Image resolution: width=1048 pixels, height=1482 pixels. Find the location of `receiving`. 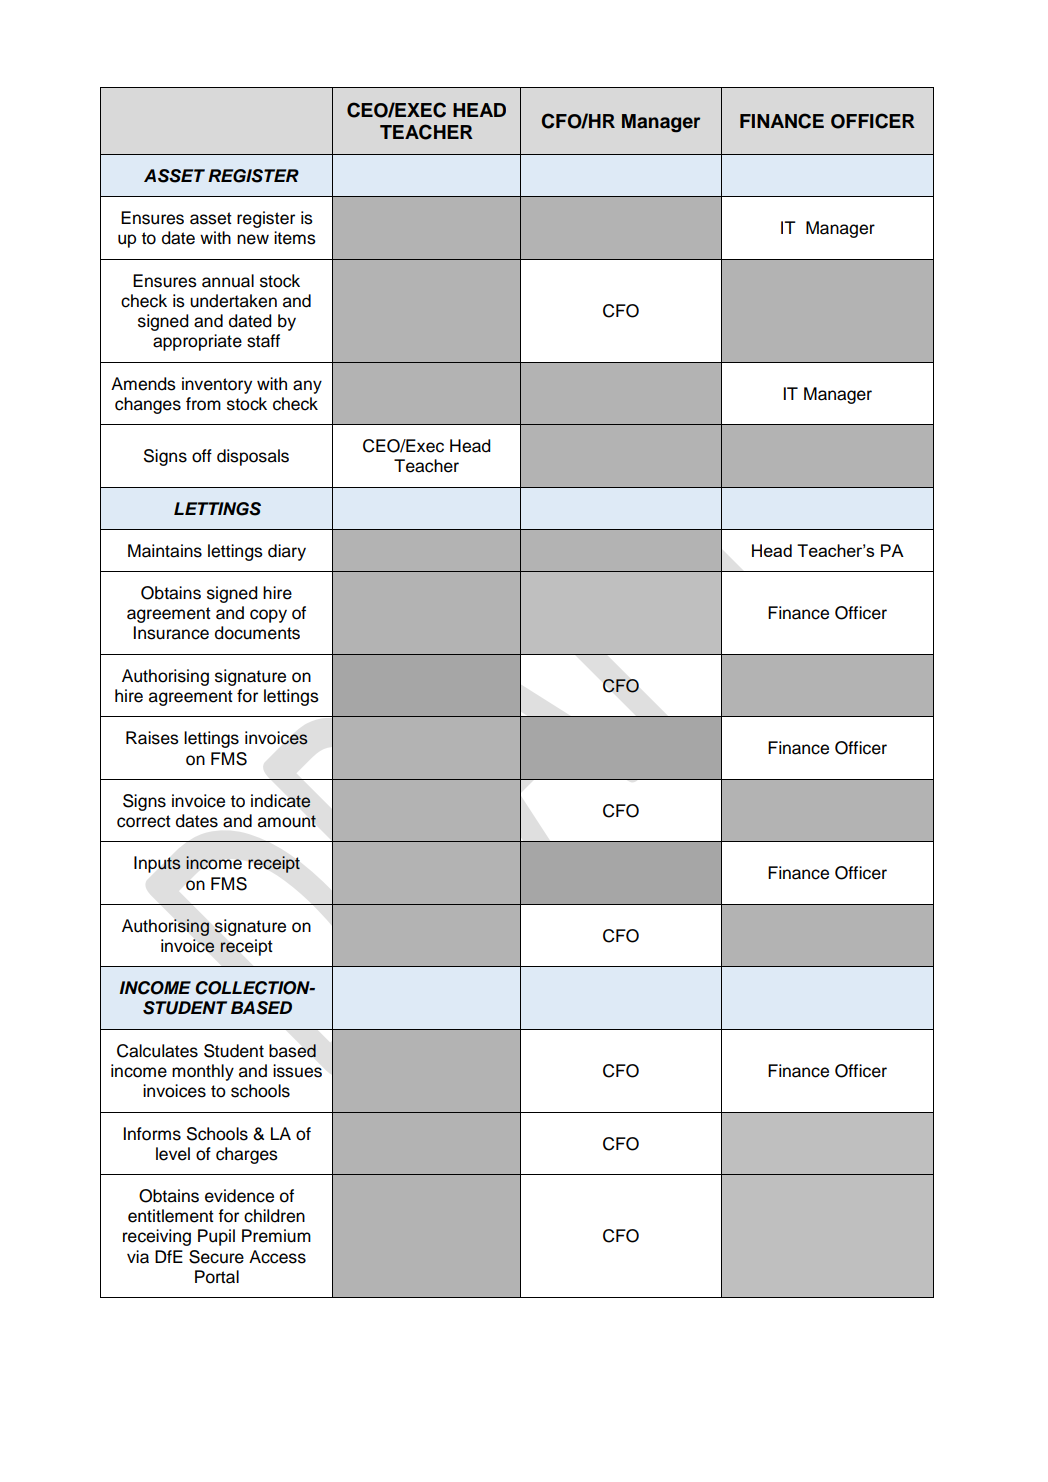

receiving is located at coordinates (157, 1237).
